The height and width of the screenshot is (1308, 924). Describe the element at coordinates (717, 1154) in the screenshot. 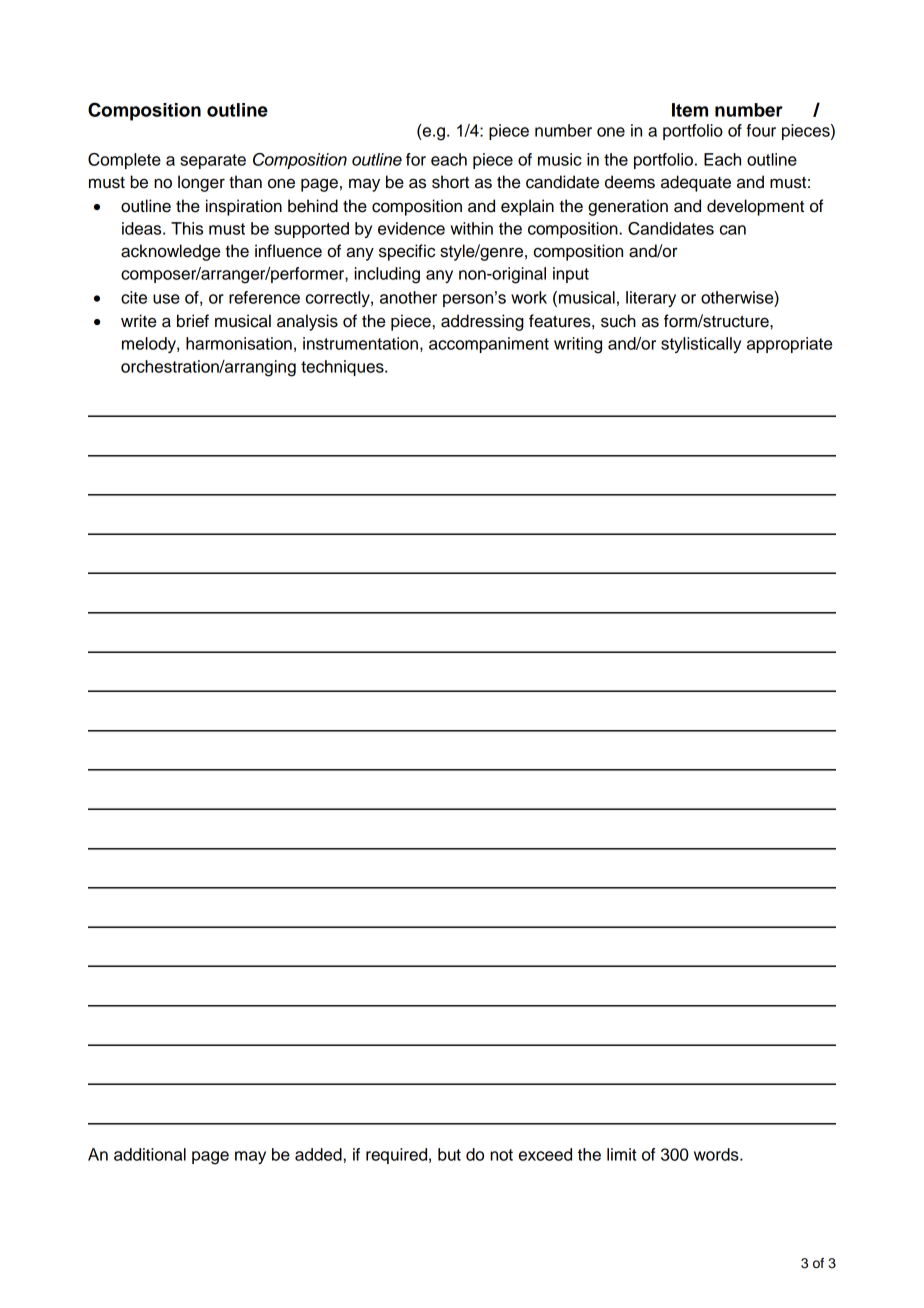

I see `words` at that location.
